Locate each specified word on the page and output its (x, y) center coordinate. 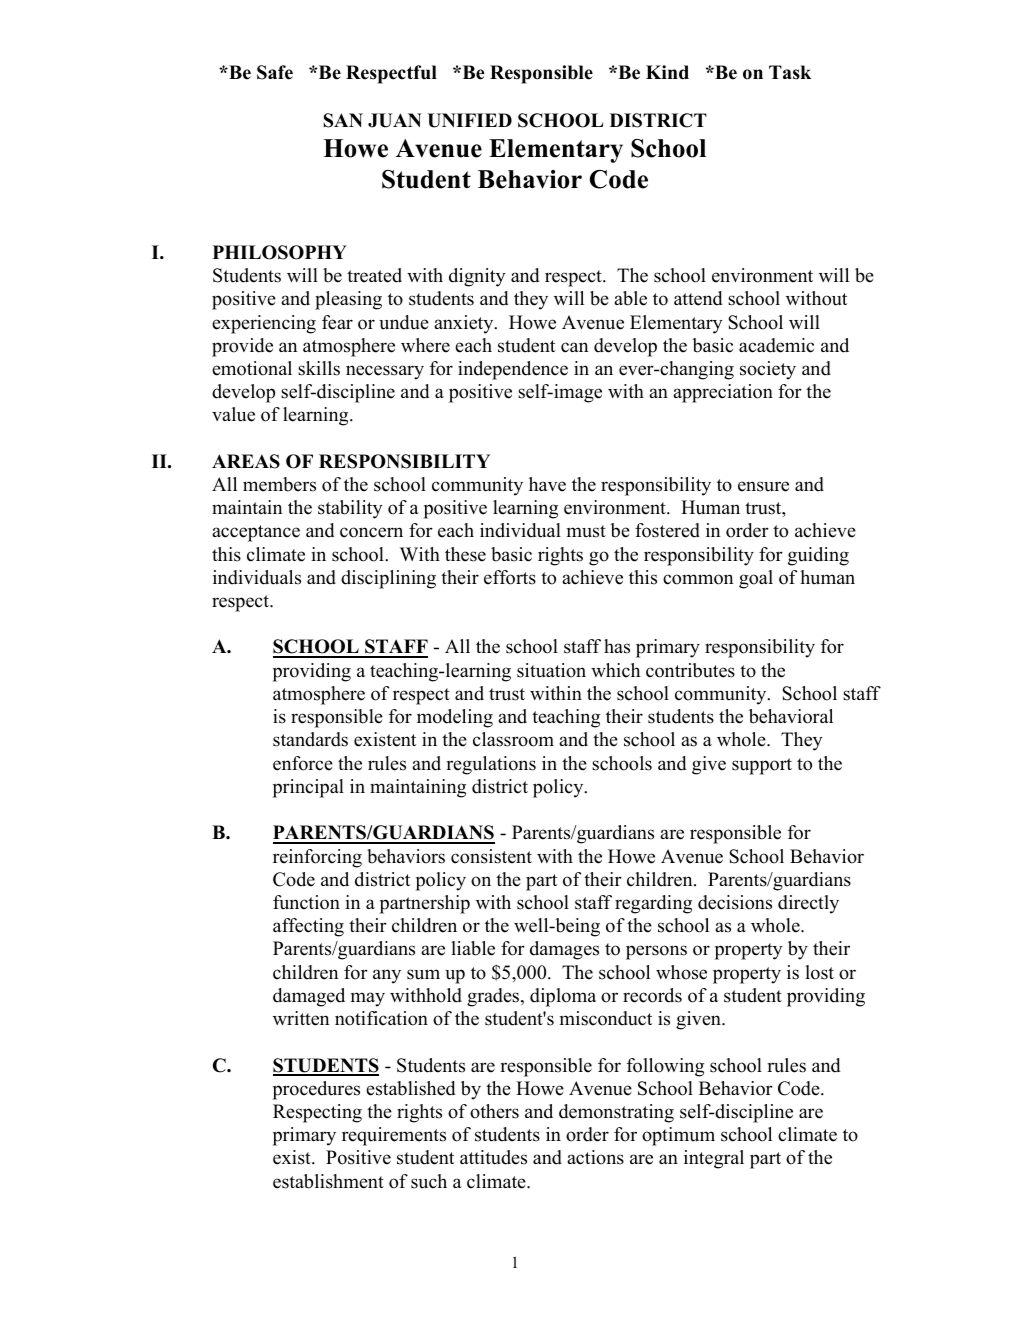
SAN (343, 120)
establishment (328, 1181)
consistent (491, 856)
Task (790, 72)
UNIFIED (469, 120)
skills (319, 368)
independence (513, 370)
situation (551, 670)
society (768, 370)
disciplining (388, 579)
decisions (735, 902)
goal (756, 579)
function (306, 902)
